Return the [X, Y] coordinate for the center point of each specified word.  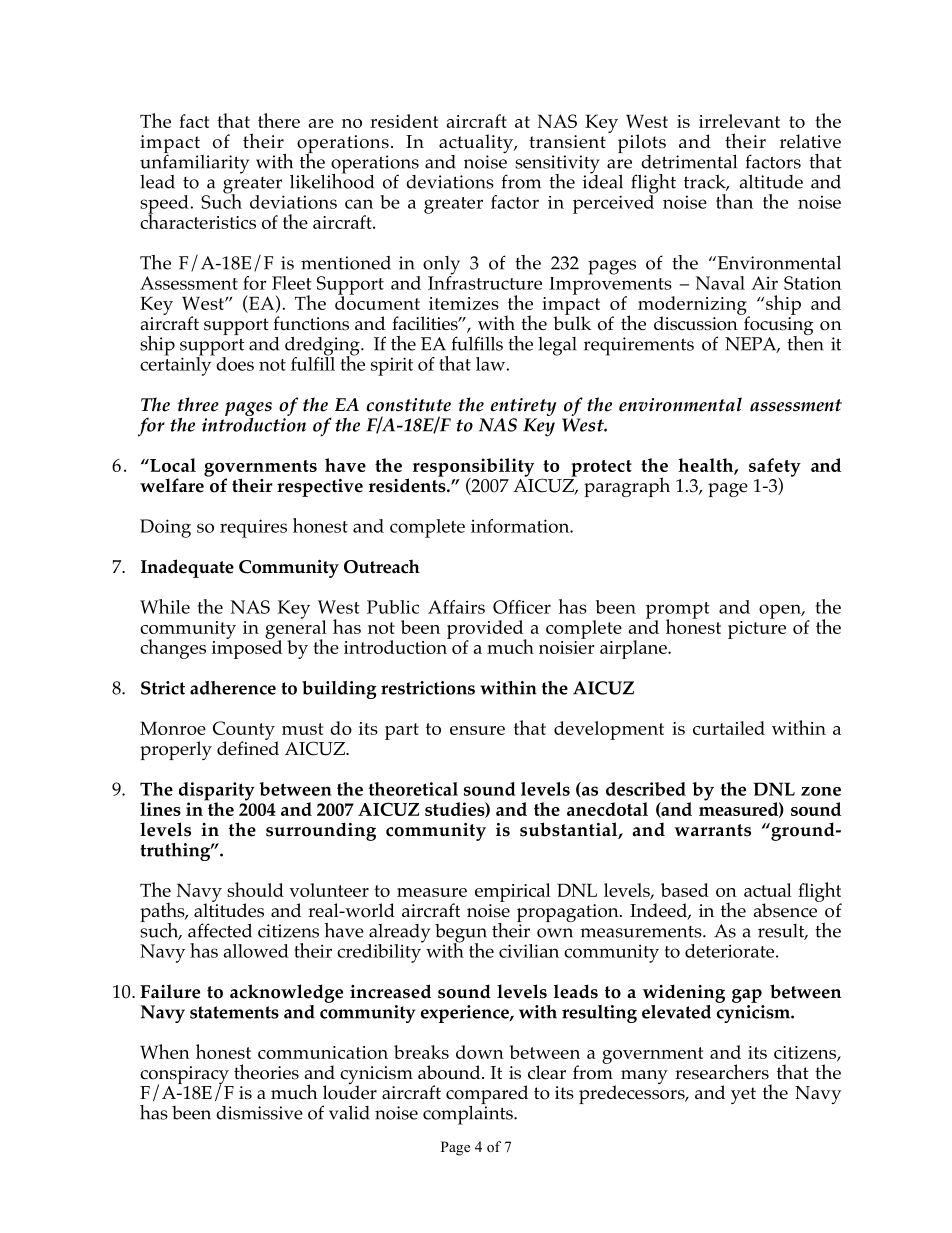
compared [487, 1096]
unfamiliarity [194, 164]
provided [486, 630]
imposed [247, 648]
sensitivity [557, 165]
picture [757, 628]
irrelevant [739, 121]
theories [266, 1072]
